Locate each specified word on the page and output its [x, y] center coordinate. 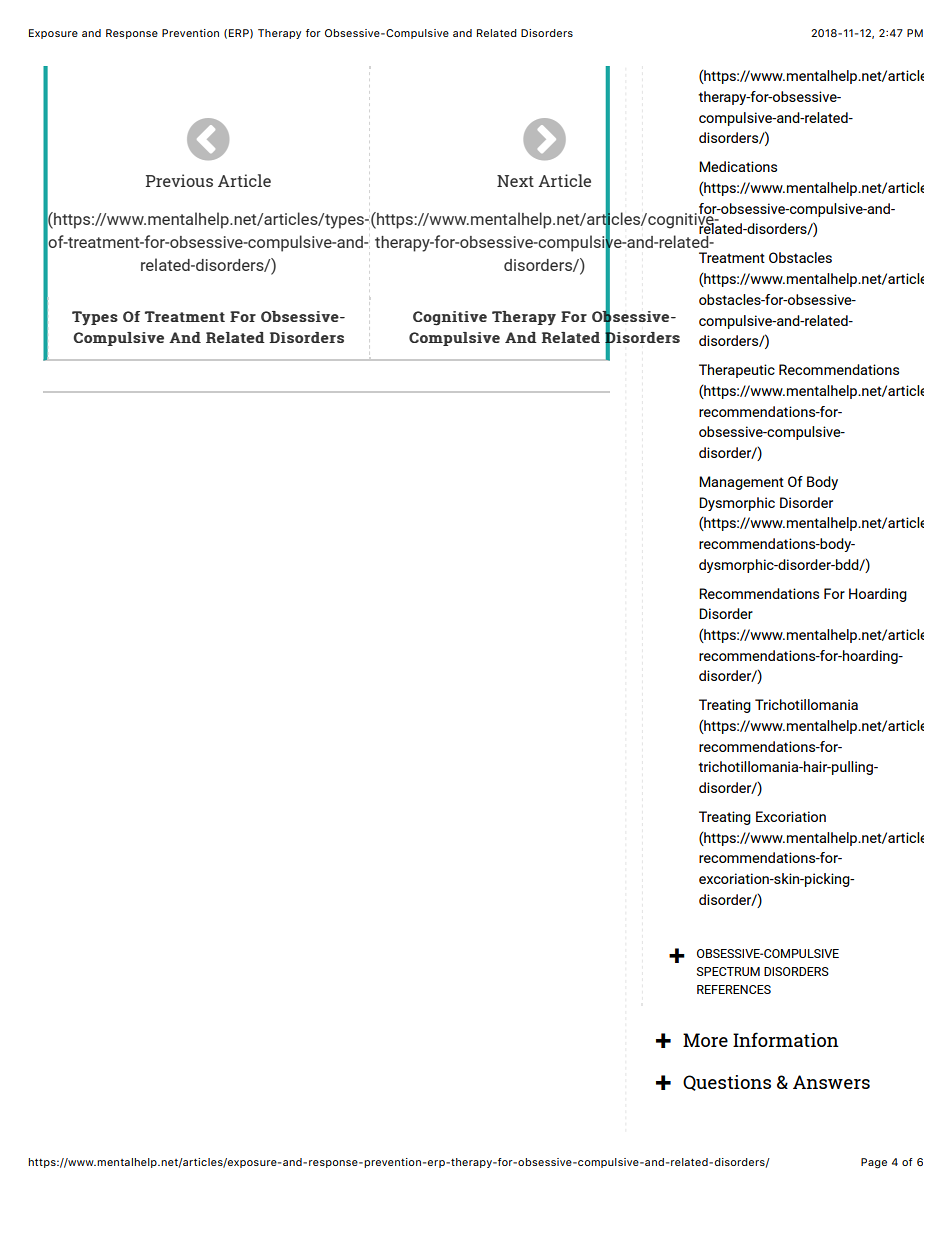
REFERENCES [734, 989]
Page [874, 1163]
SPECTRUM [728, 971]
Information [786, 1039]
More [705, 1040]
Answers [831, 1082]
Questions [727, 1083]
